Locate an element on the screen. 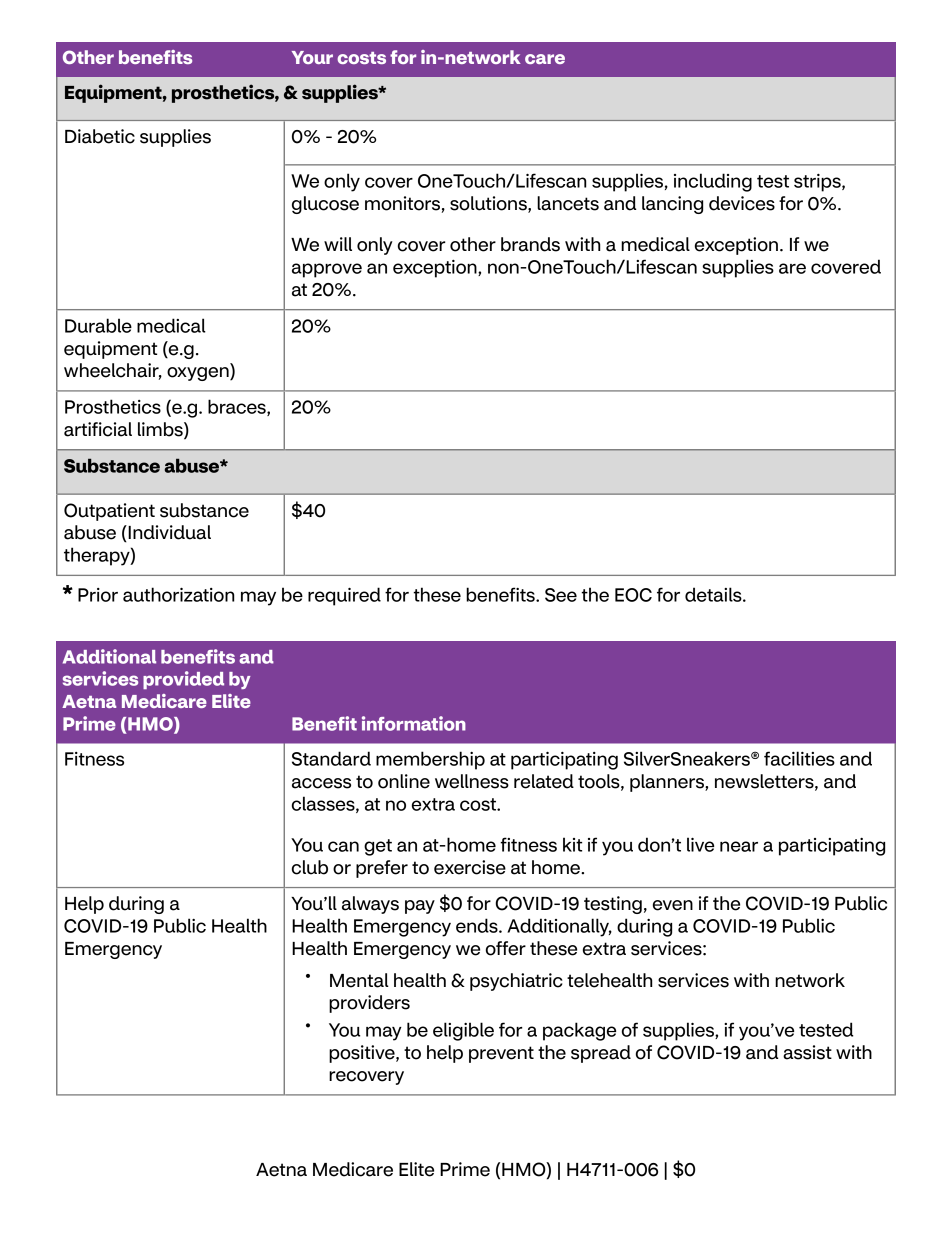 The width and height of the screenshot is (952, 1233). See is located at coordinates (561, 595).
